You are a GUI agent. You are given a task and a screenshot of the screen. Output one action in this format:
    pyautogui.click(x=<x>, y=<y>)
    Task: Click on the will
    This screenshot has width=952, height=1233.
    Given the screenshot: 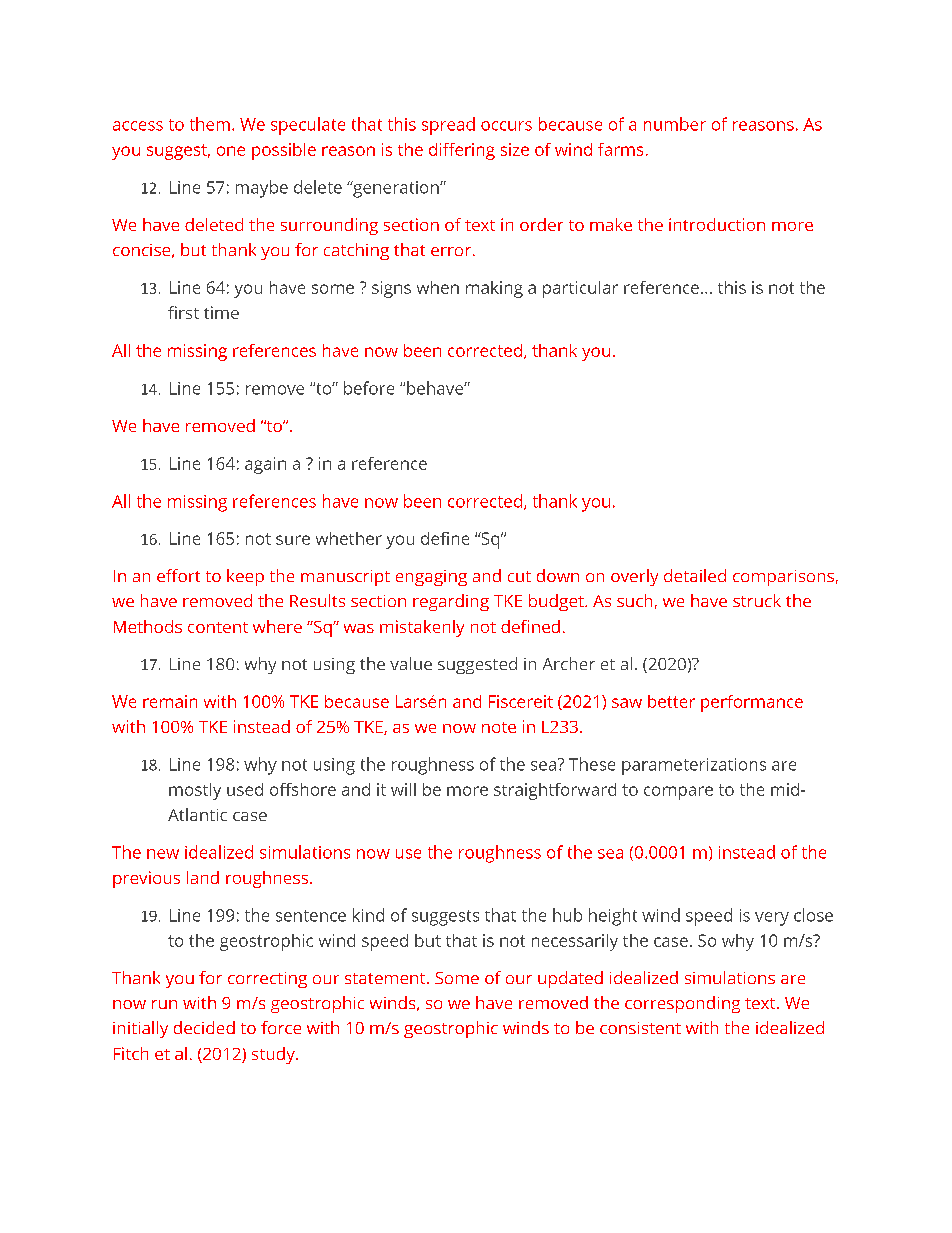 What is the action you would take?
    pyautogui.click(x=403, y=789)
